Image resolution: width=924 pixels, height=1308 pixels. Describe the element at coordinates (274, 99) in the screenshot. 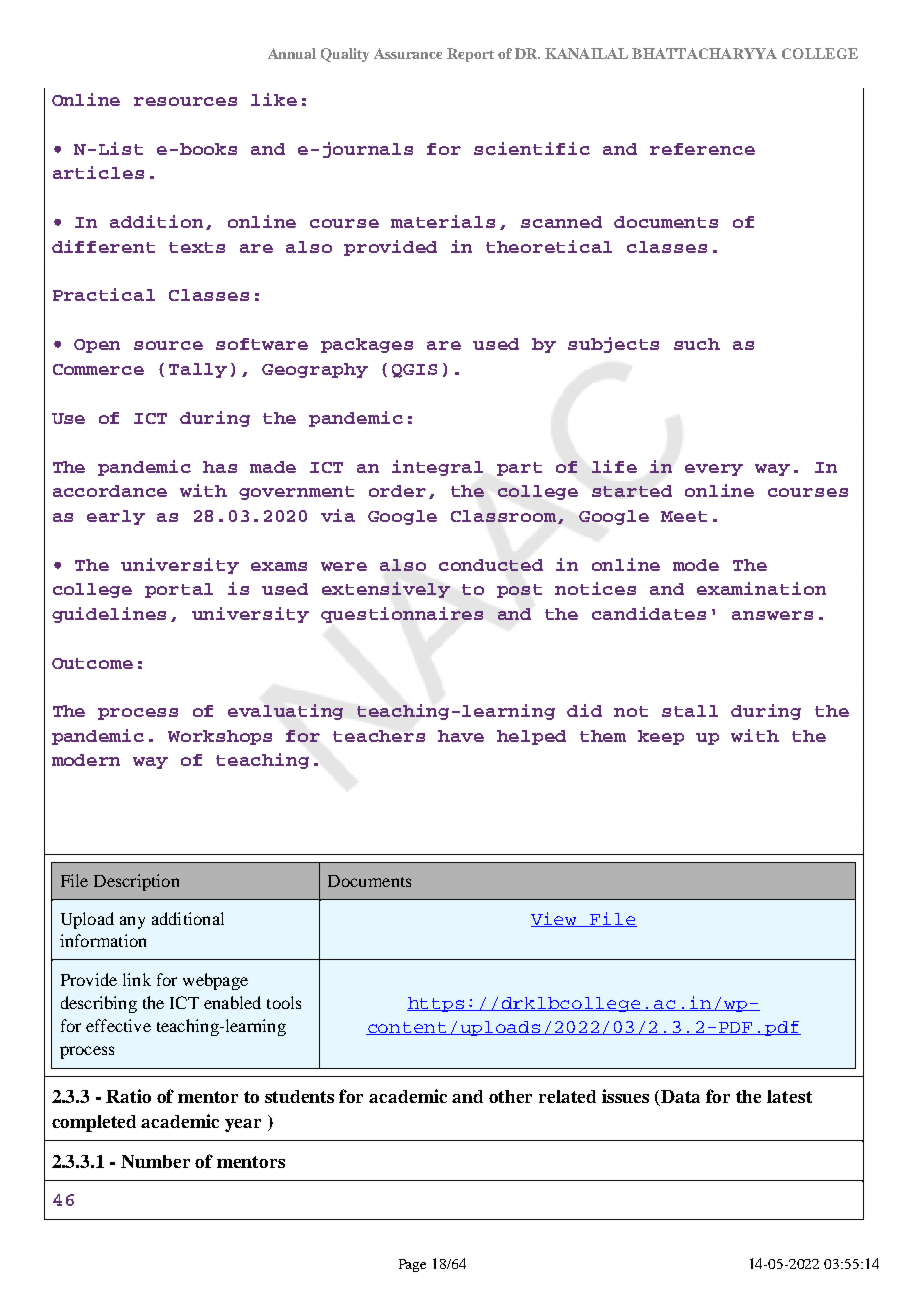

I see `like` at that location.
